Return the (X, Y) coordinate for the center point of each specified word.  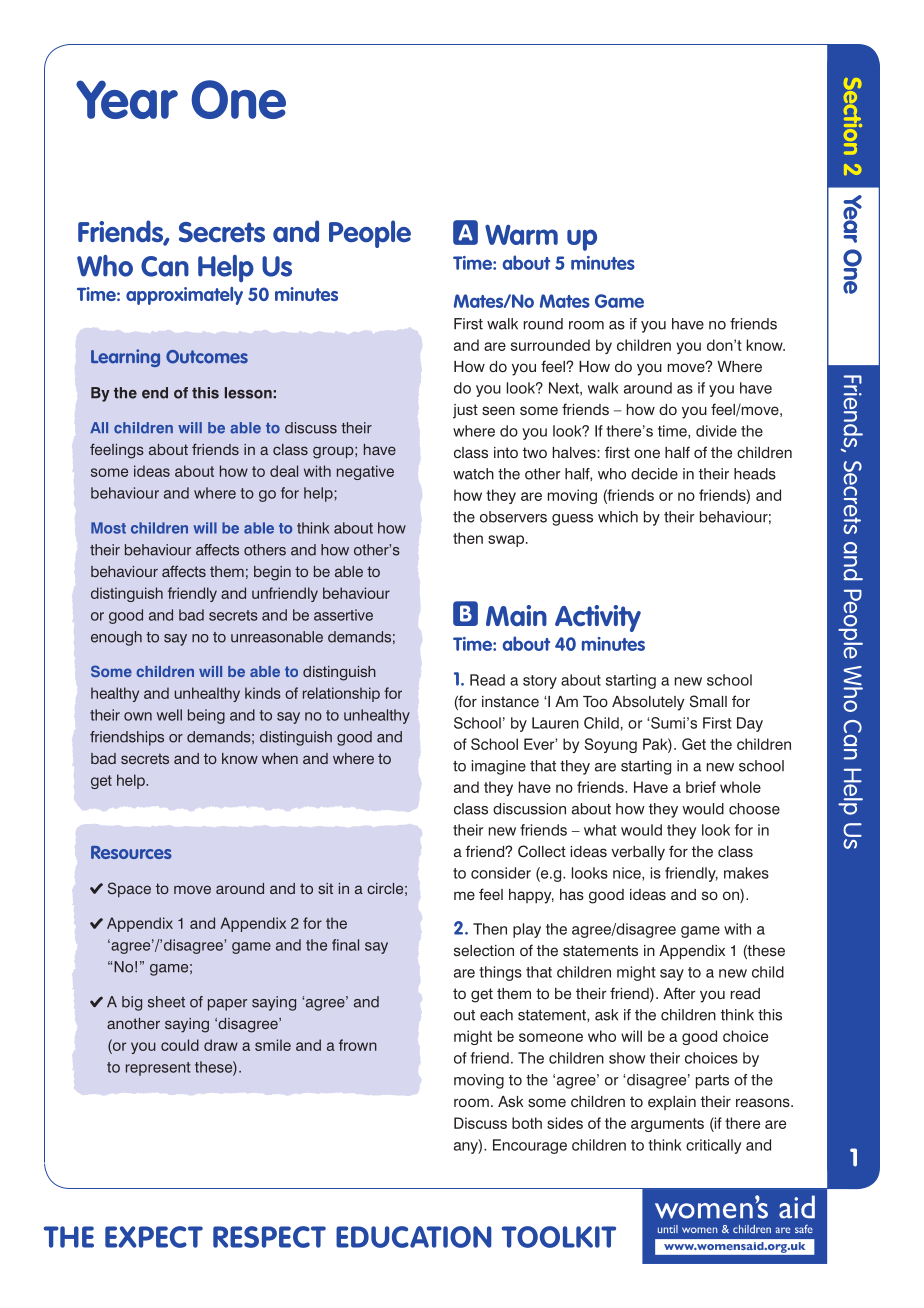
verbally (638, 853)
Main (516, 615)
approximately (184, 296)
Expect (154, 1237)
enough (116, 638)
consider (501, 873)
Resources (131, 852)
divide (716, 431)
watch (473, 474)
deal (284, 471)
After (679, 993)
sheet (166, 1002)
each (496, 1015)
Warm (521, 235)
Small (708, 701)
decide (654, 474)
